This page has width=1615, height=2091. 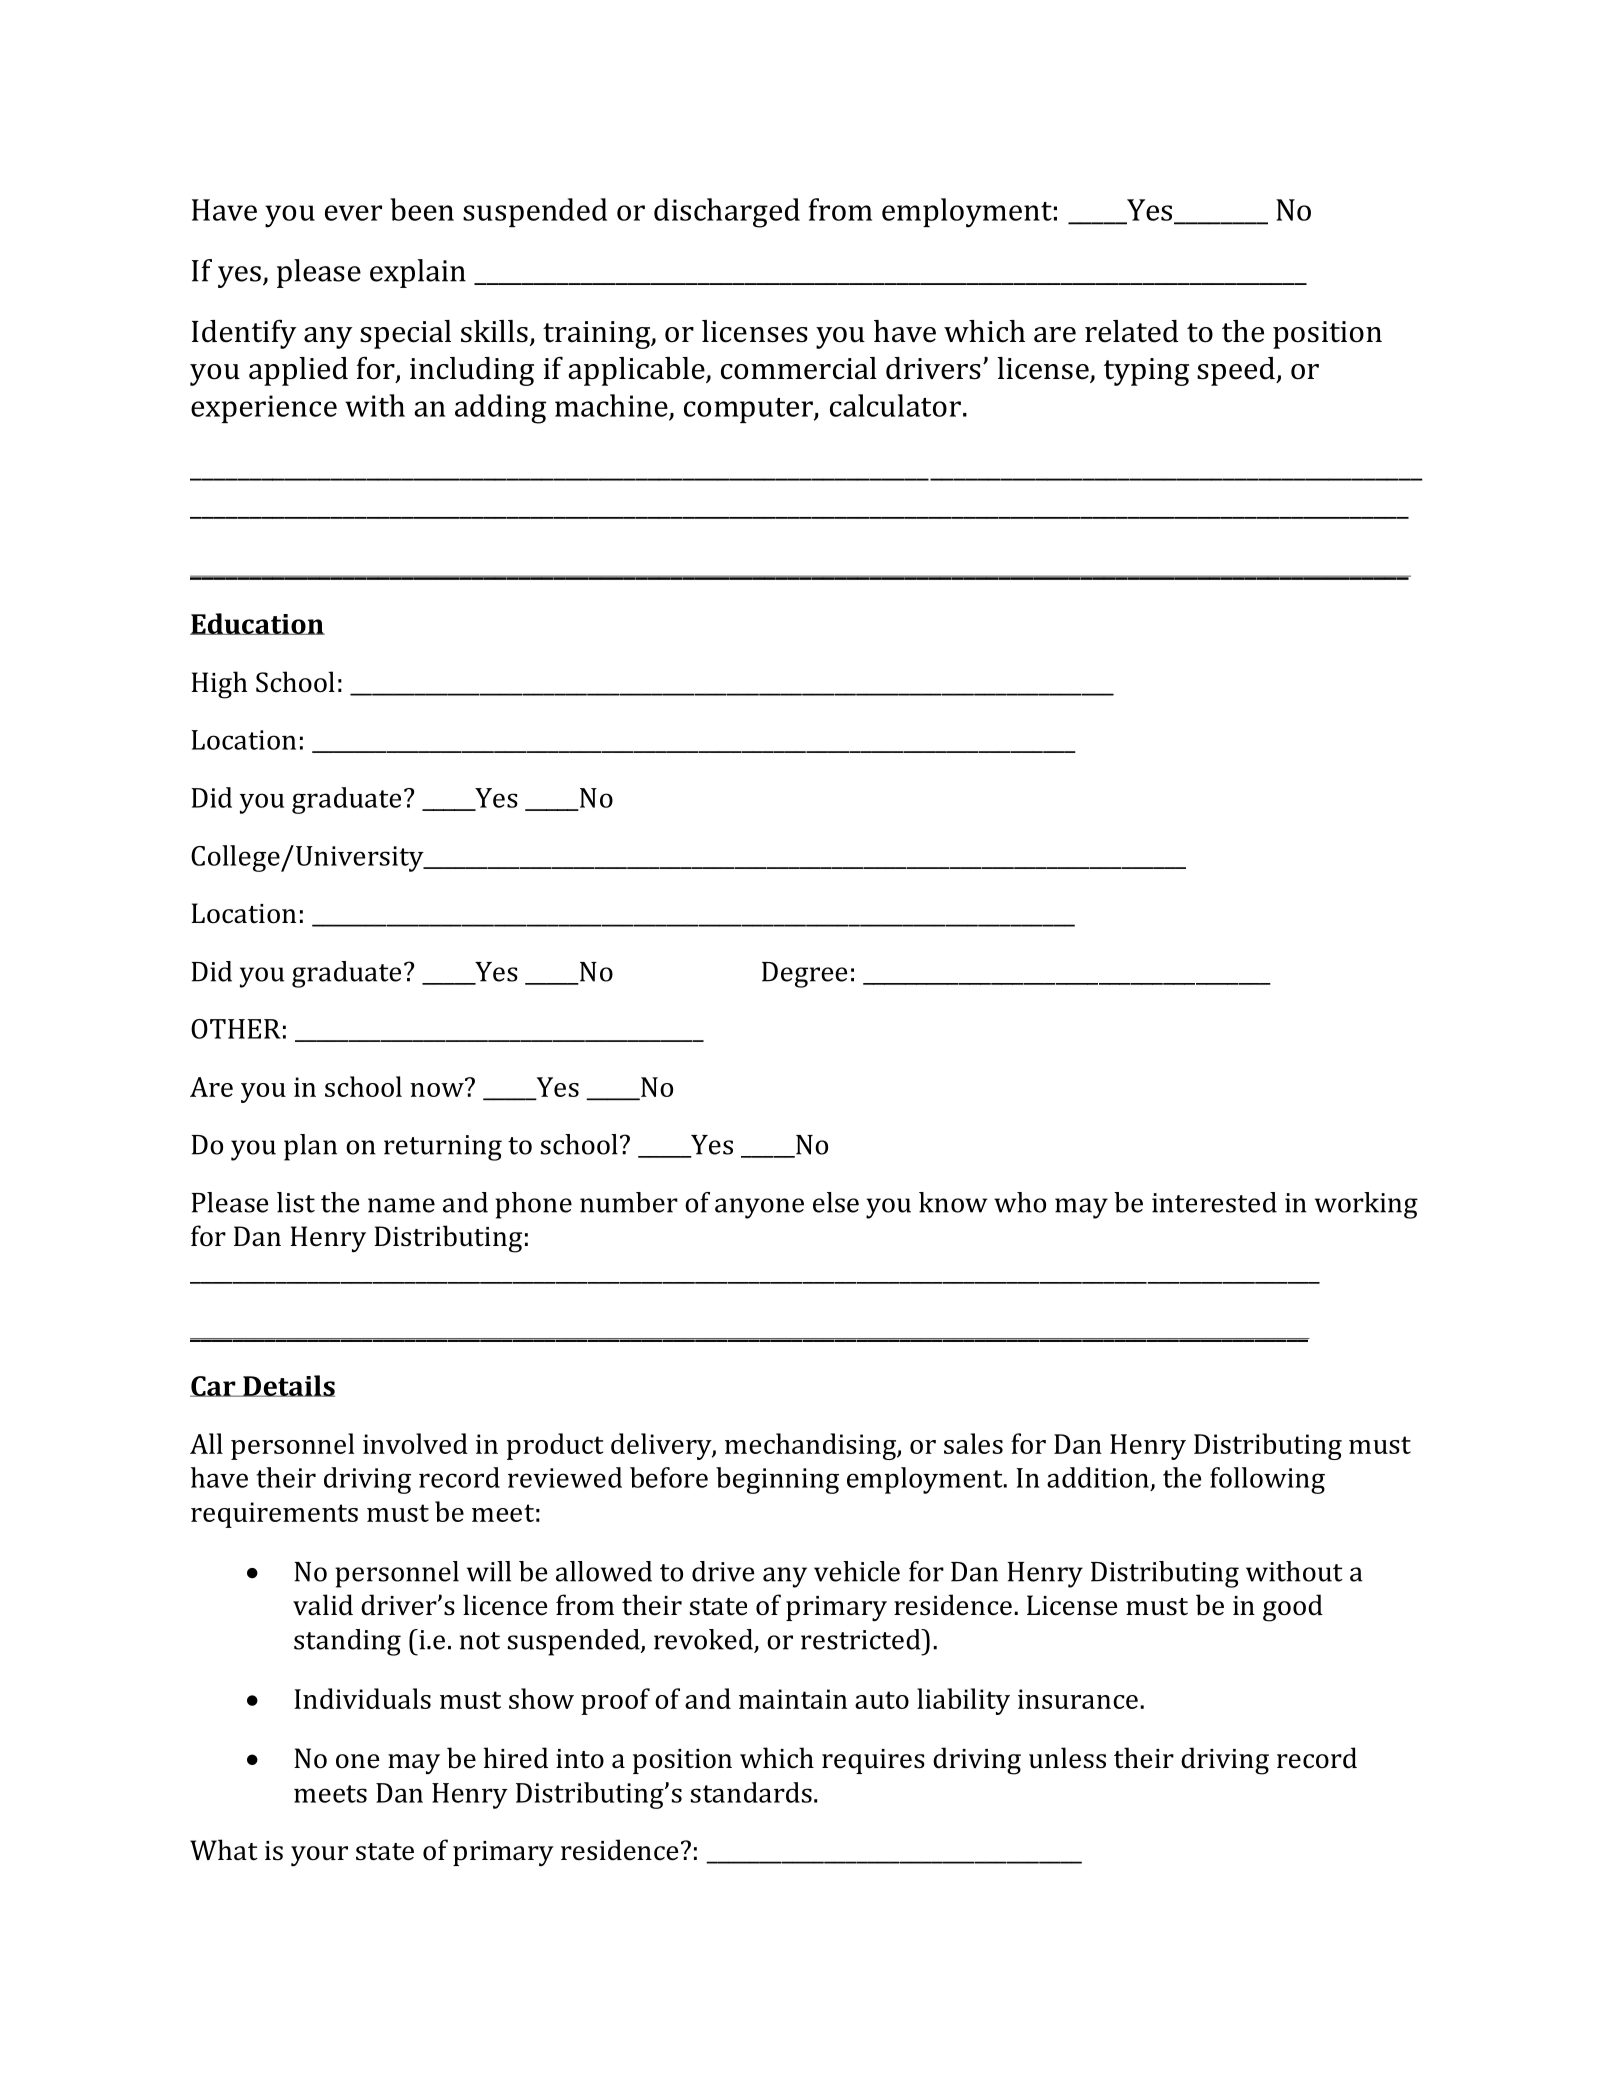 I want to click on related, so click(x=1132, y=331).
